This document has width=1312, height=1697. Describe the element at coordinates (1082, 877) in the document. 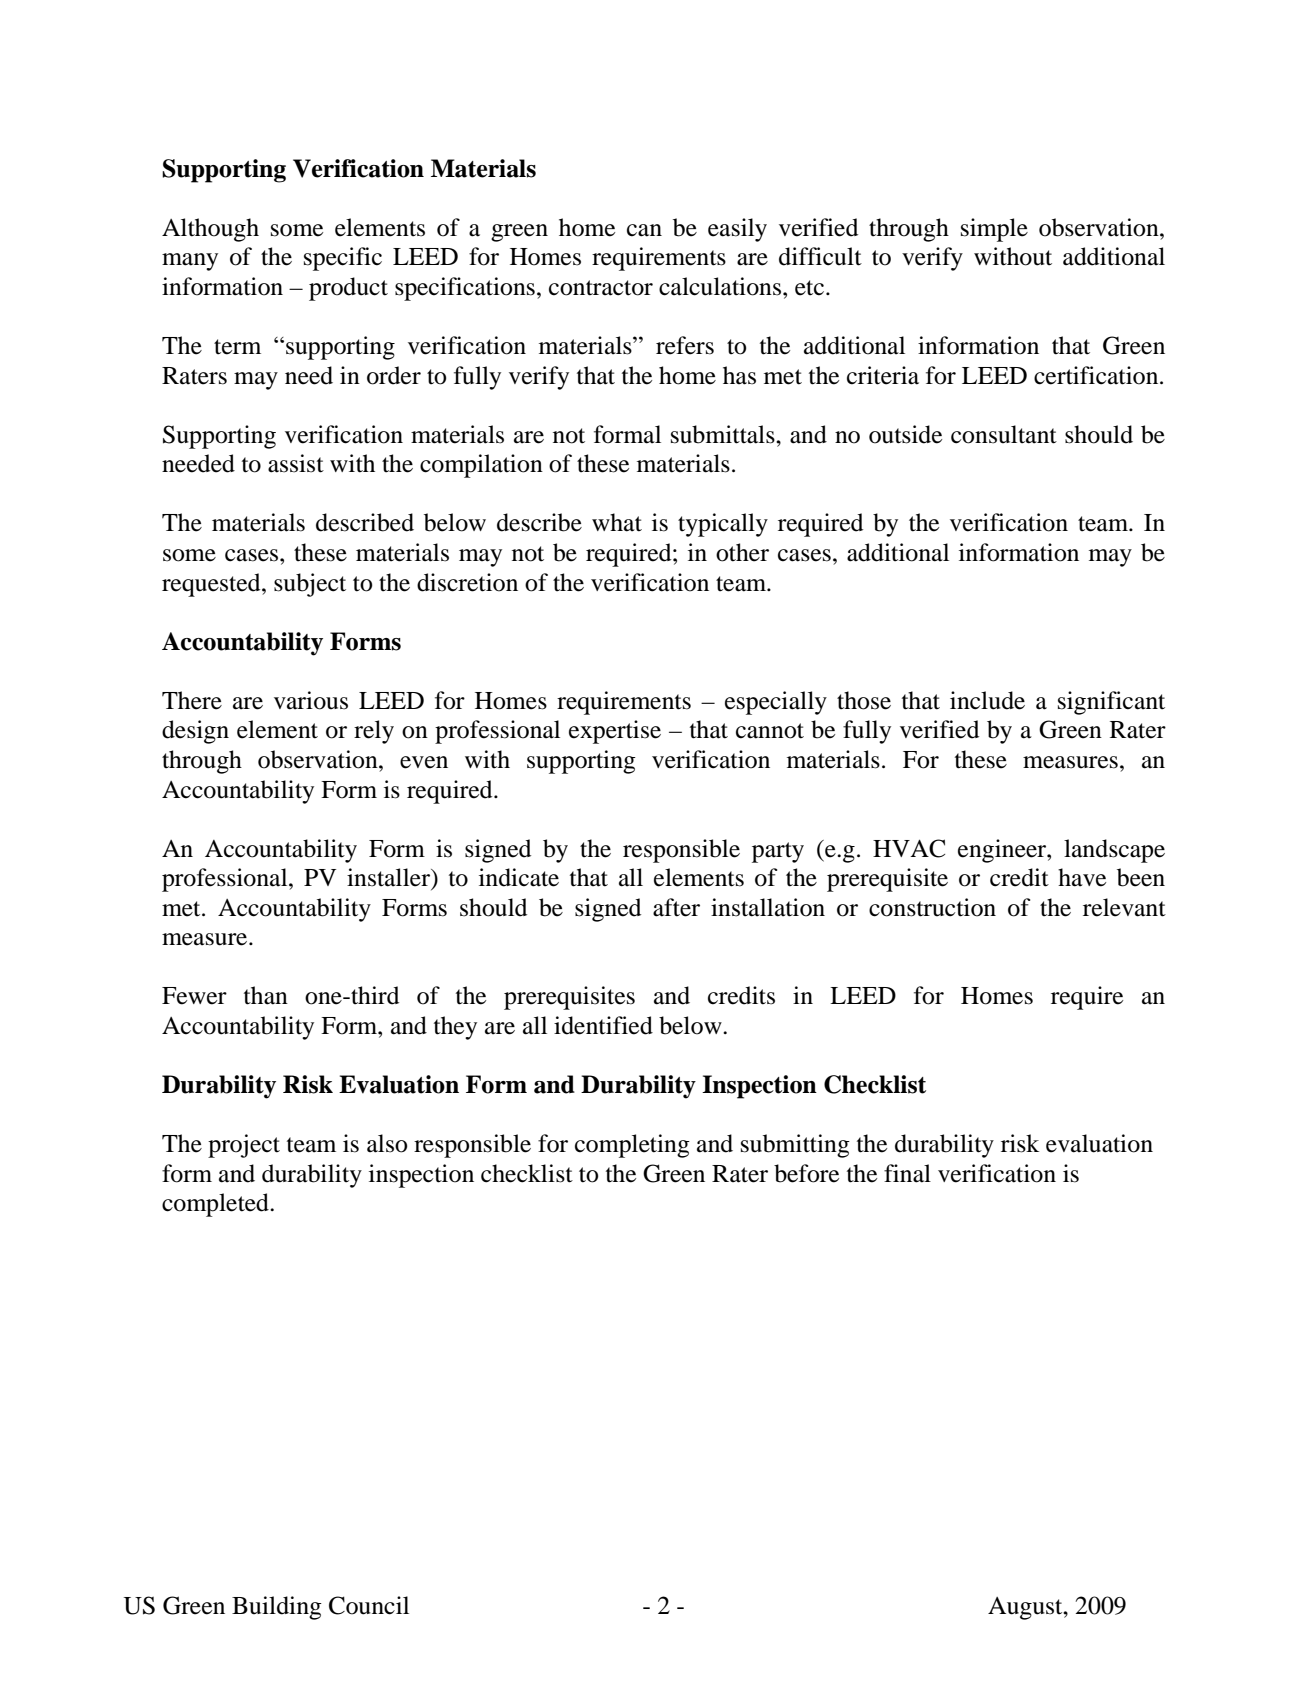

I see `have` at that location.
